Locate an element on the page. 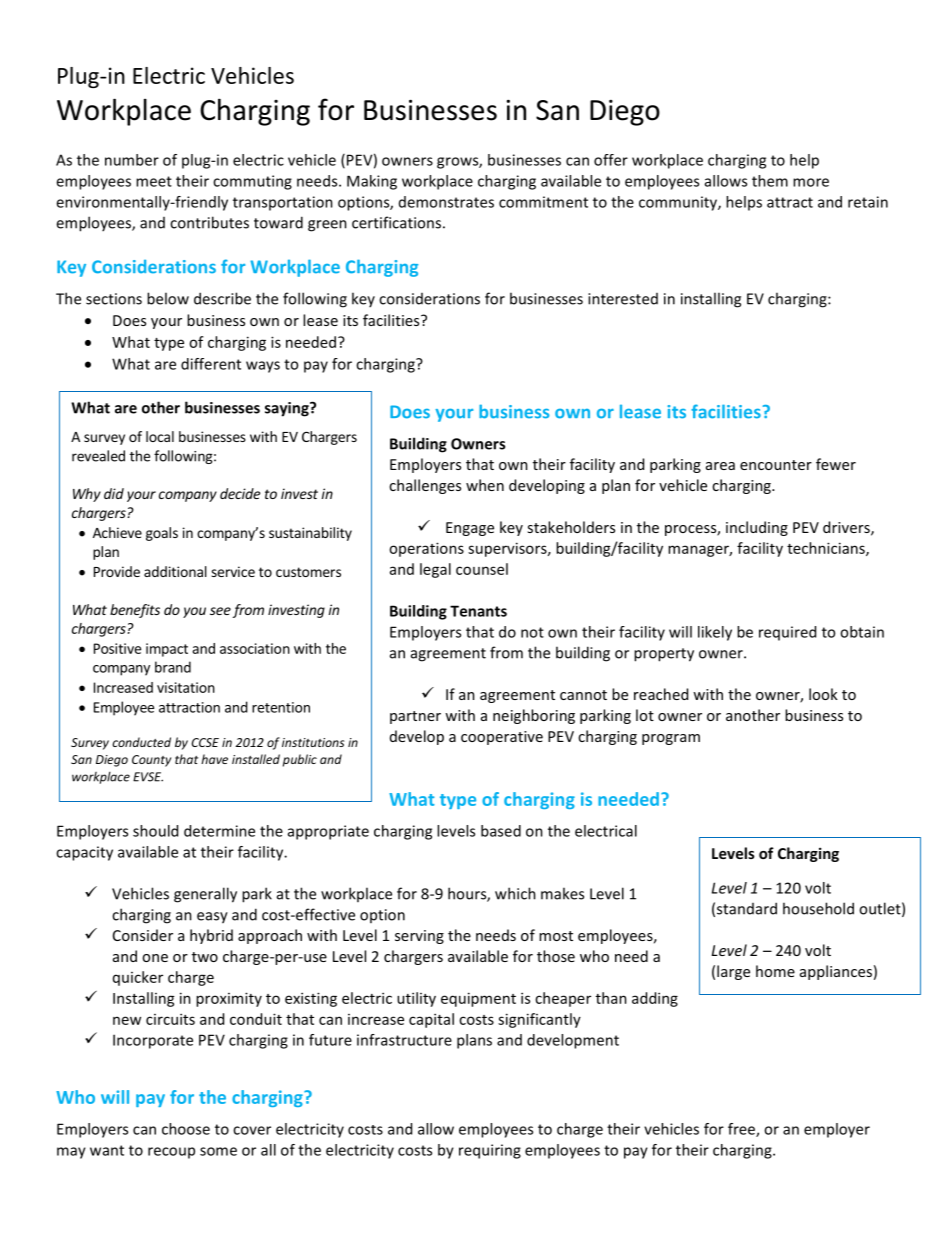  choose is located at coordinates (186, 1129).
